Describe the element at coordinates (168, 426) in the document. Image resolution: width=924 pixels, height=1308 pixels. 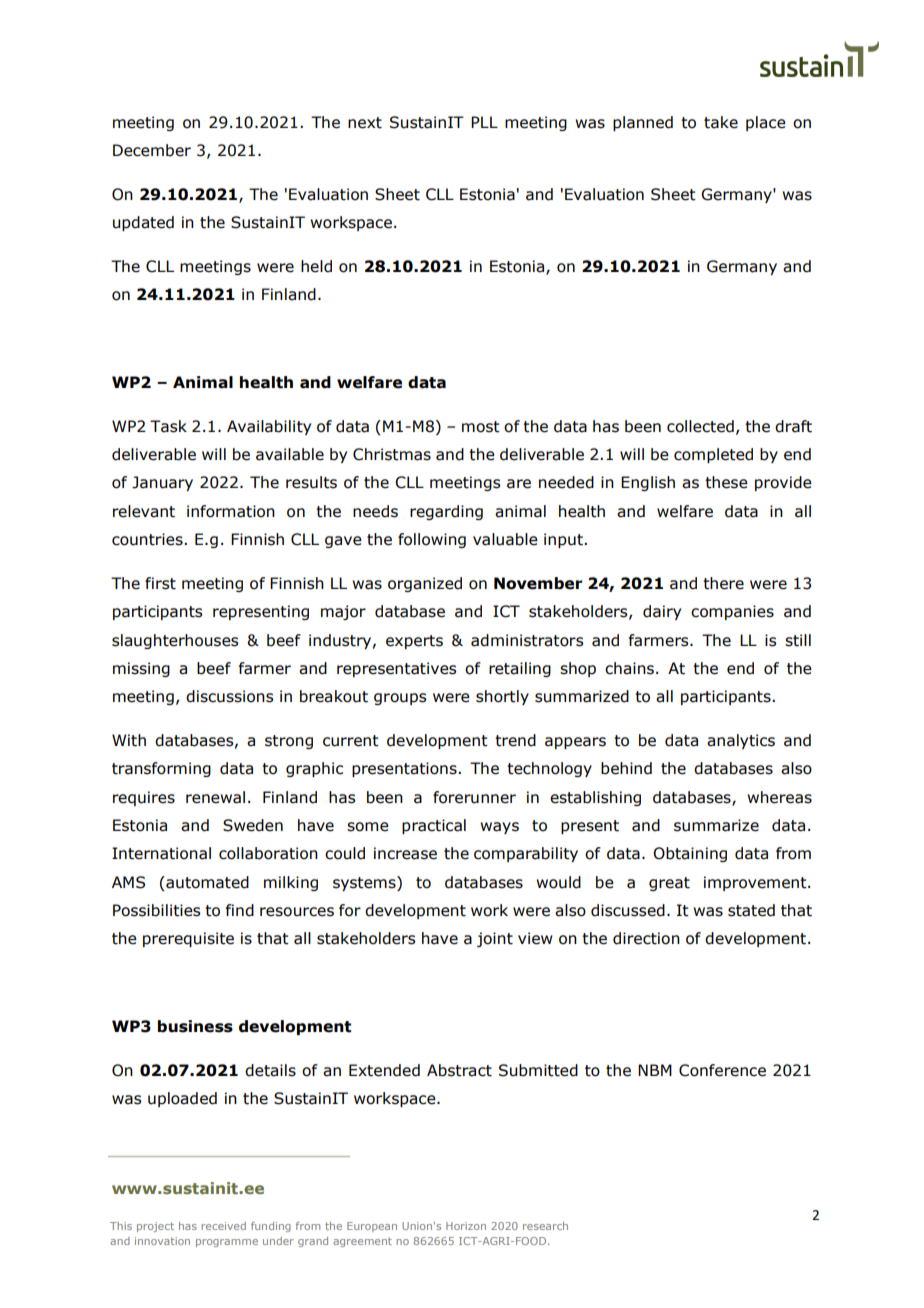
I see `Task` at that location.
